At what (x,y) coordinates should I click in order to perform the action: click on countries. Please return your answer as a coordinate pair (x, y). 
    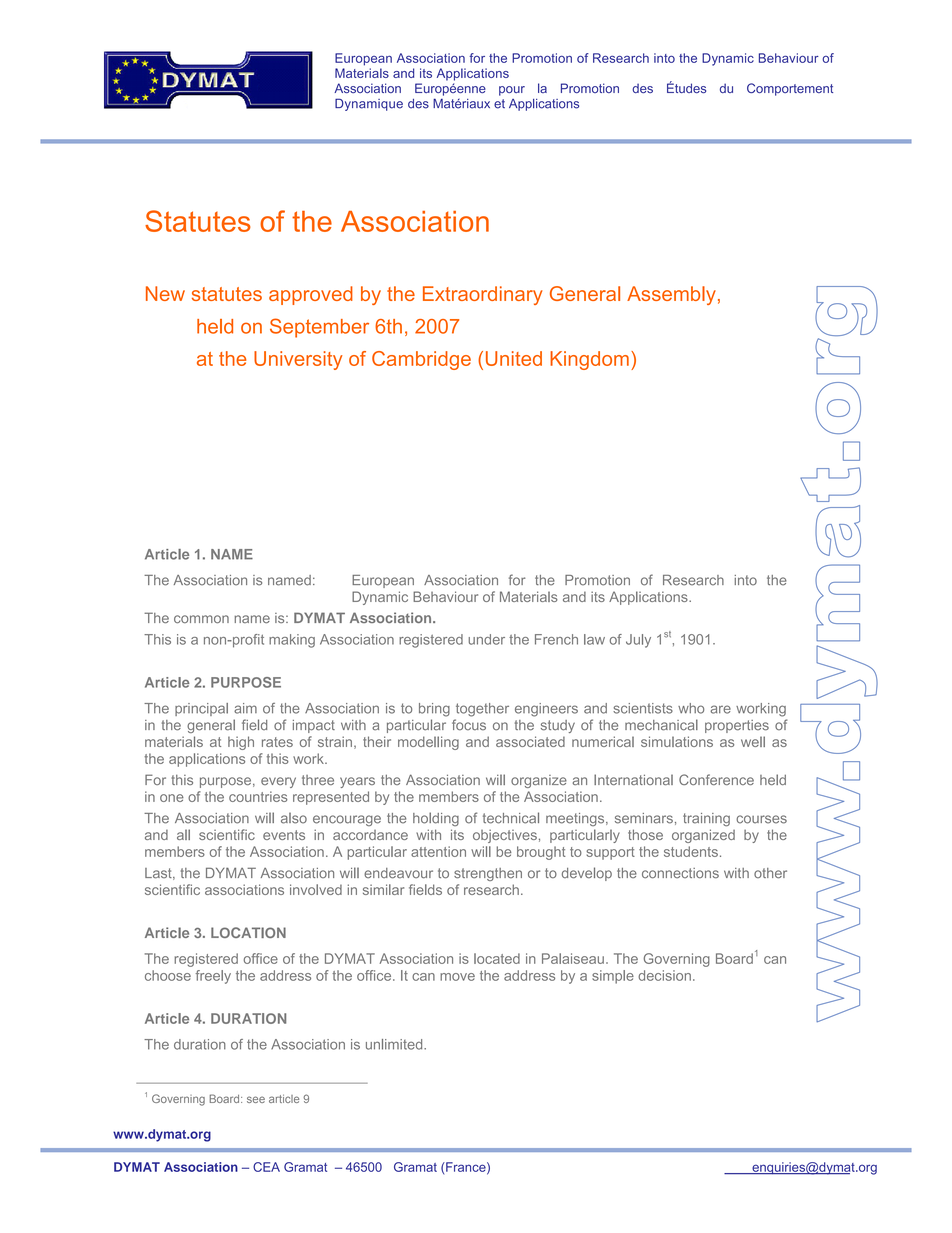
    Looking at the image, I should click on (258, 796).
